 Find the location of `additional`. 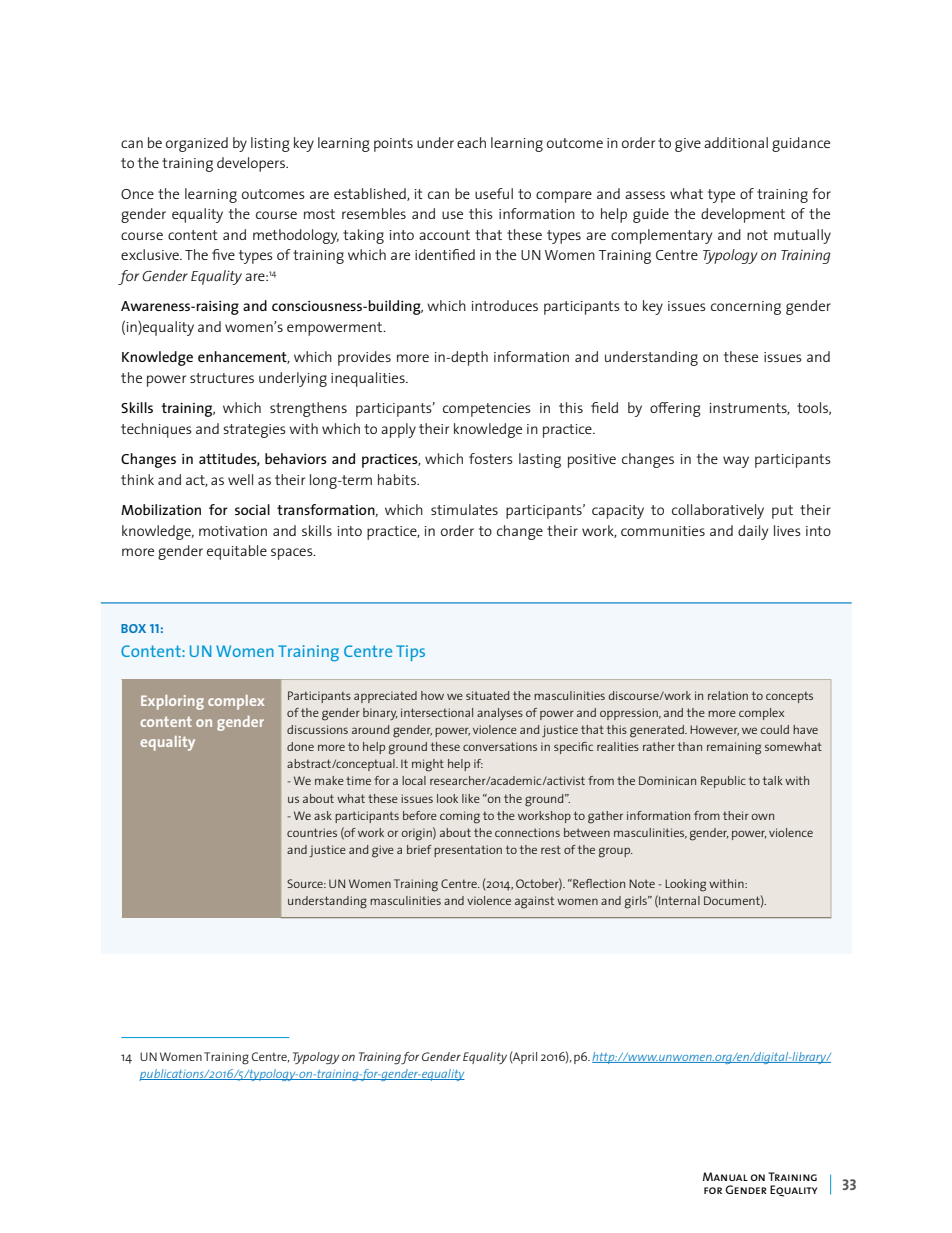

additional is located at coordinates (736, 142).
